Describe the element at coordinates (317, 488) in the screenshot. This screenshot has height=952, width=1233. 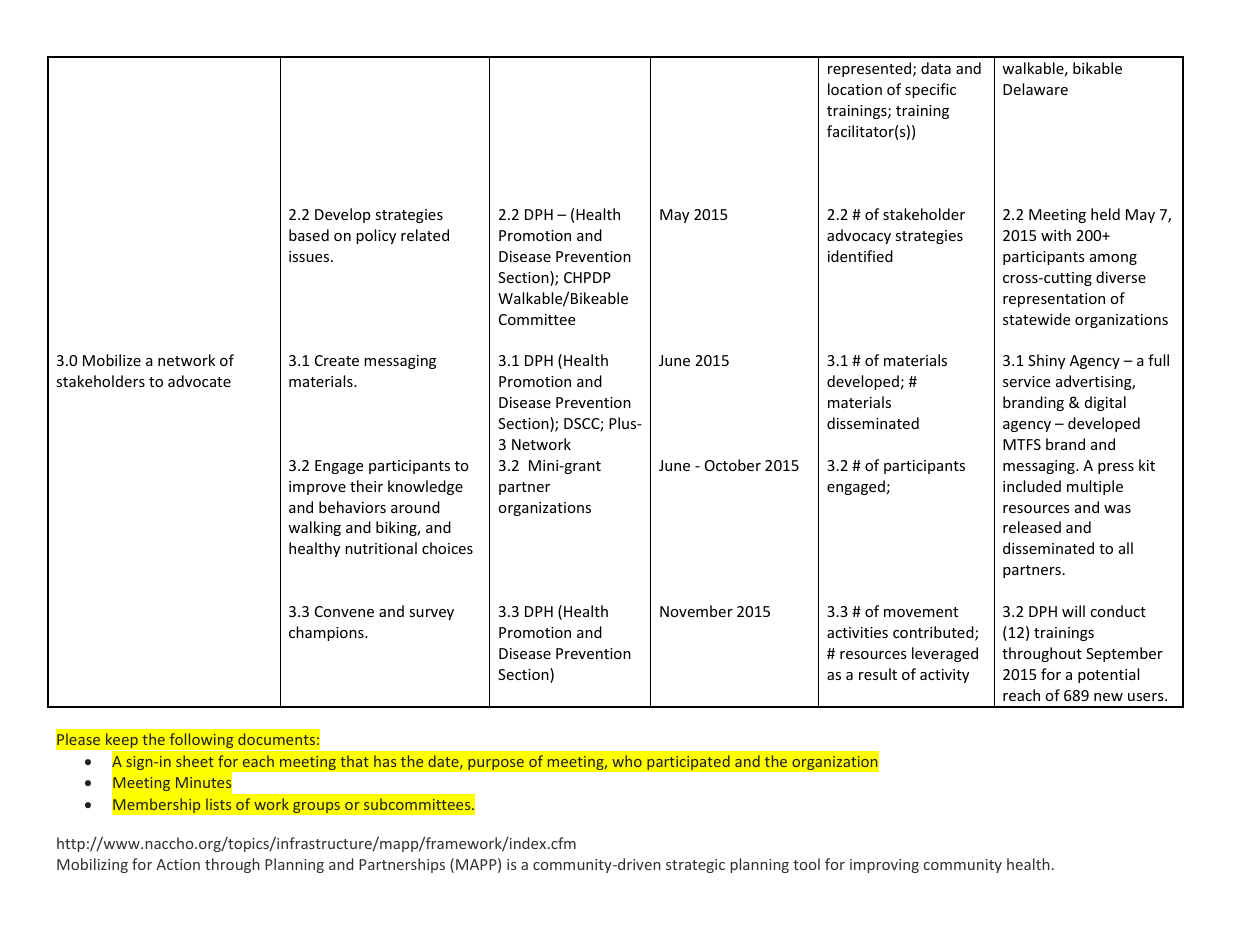
I see `improve` at that location.
